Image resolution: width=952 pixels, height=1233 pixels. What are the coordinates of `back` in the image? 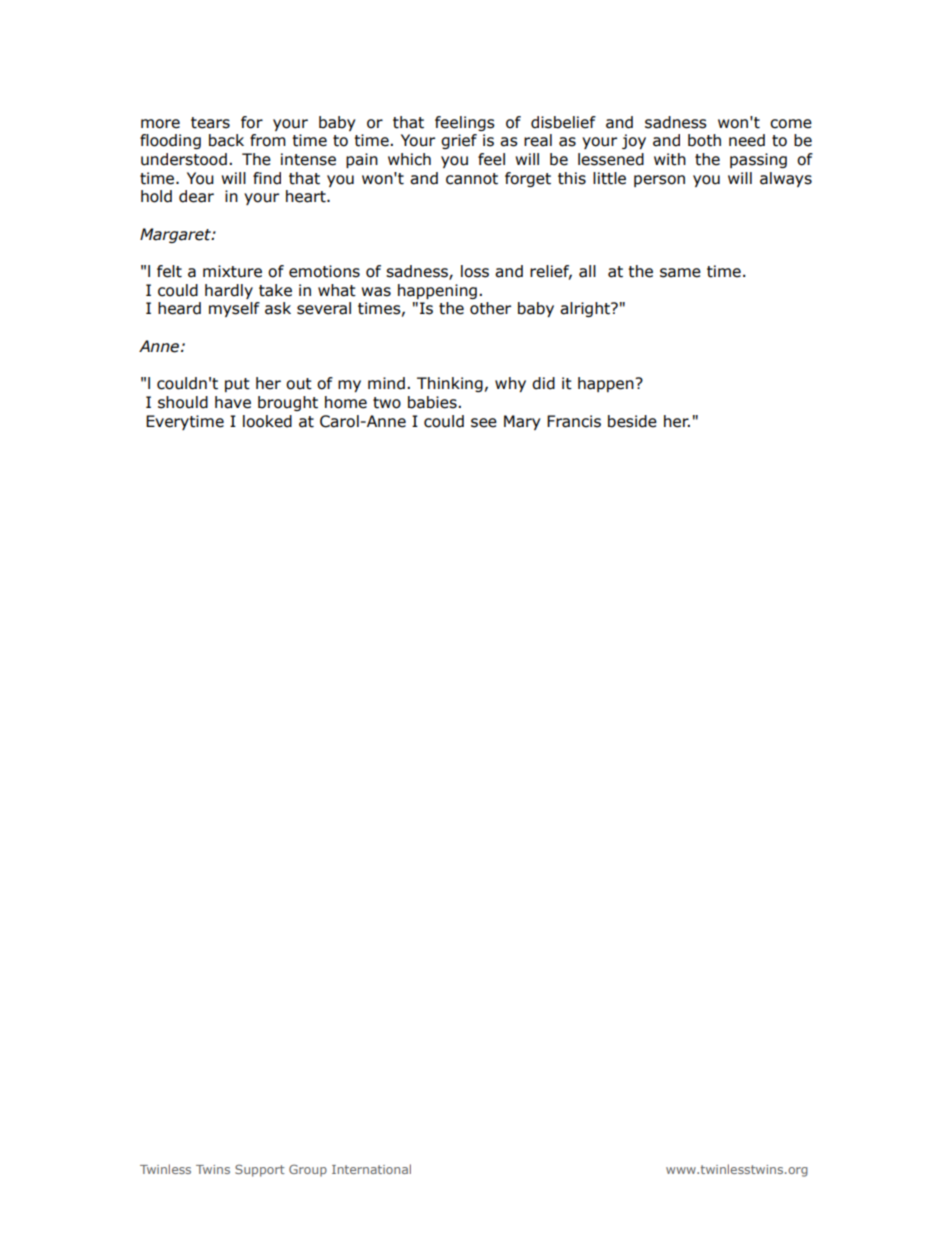 It's located at (226, 140).
